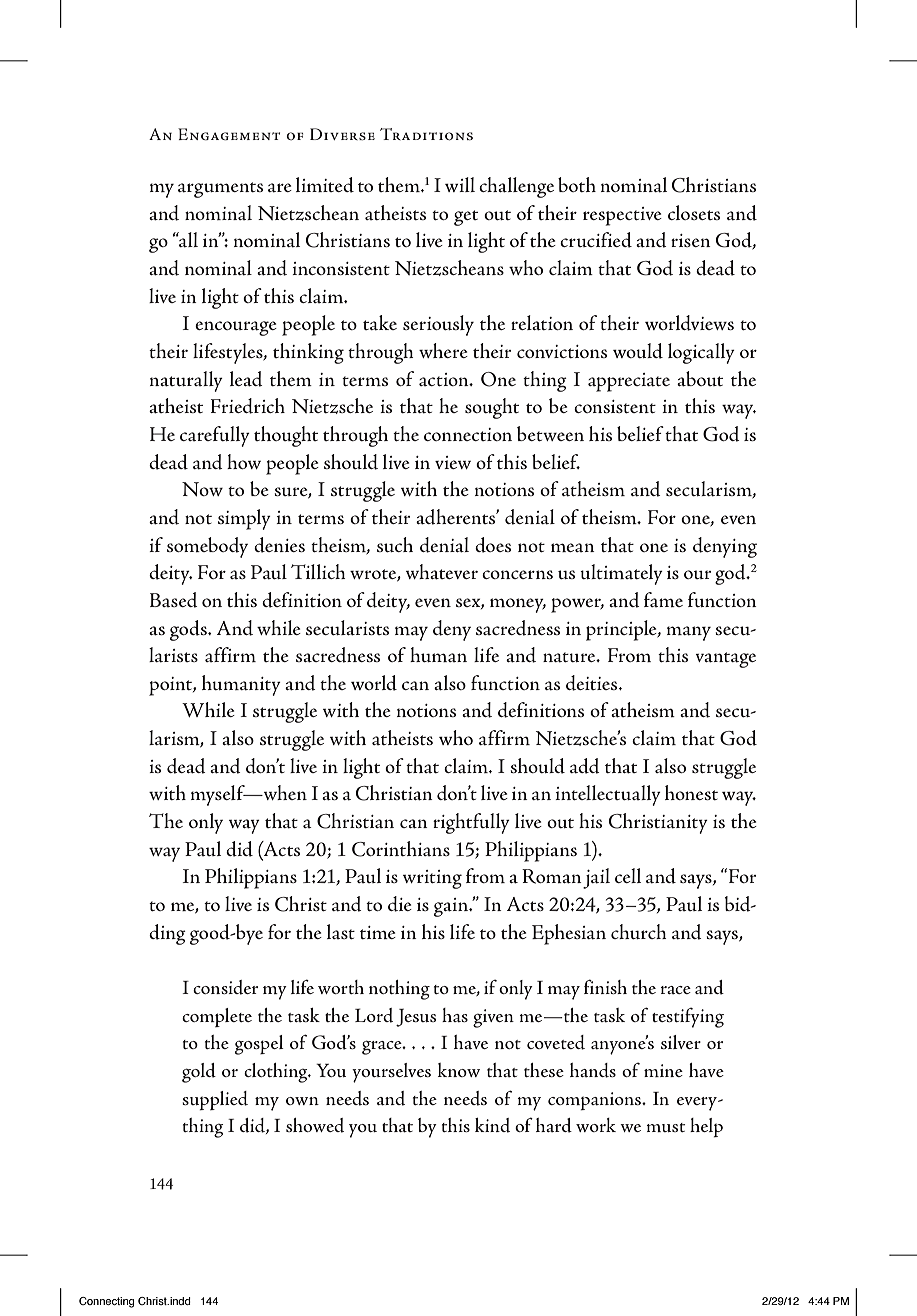 The width and height of the image is (917, 1316). What do you see at coordinates (492, 1125) in the image?
I see `kind` at bounding box center [492, 1125].
